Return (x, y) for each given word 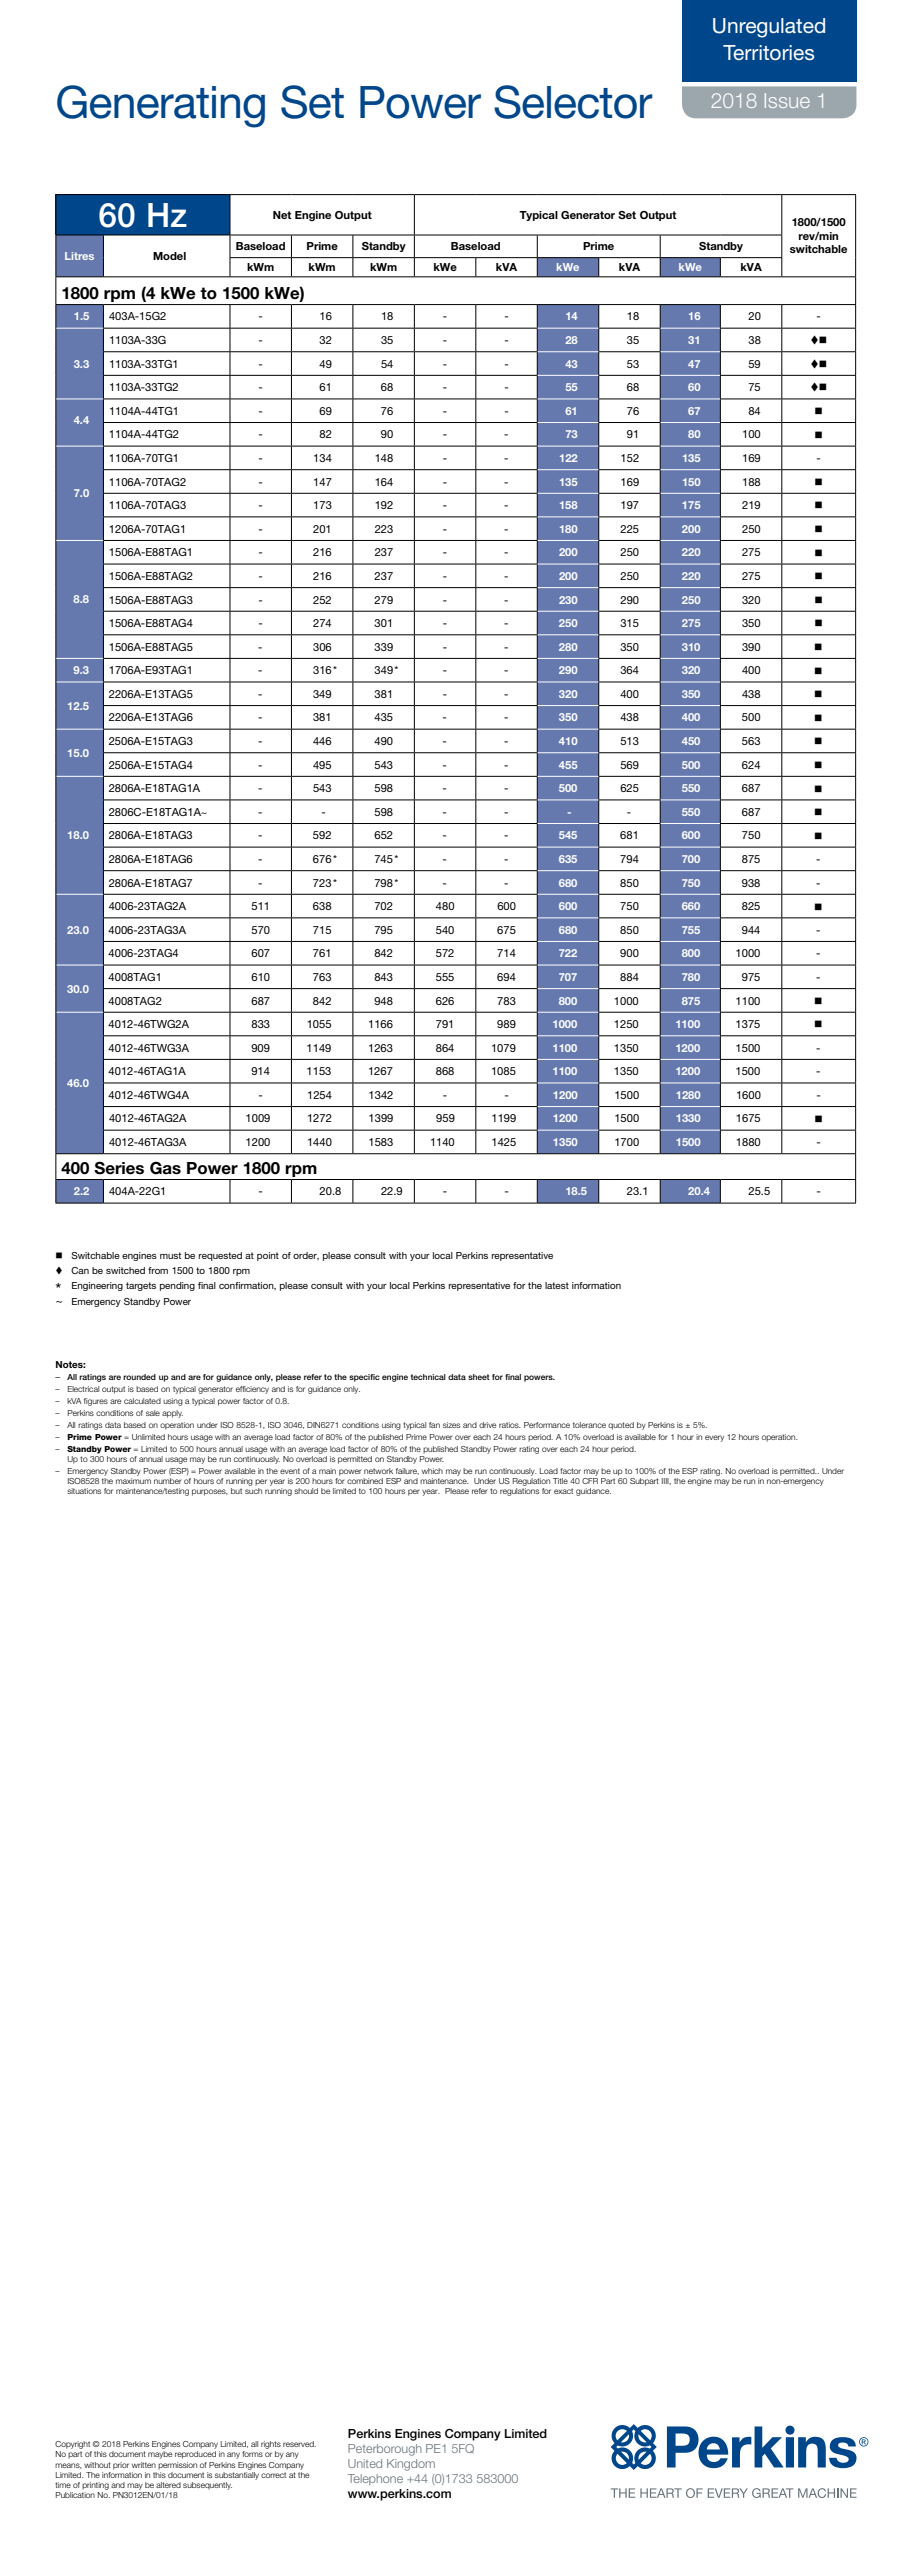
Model (169, 256)
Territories (768, 52)
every (714, 1438)
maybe (160, 2455)
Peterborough (385, 2450)
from (158, 1270)
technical (428, 1377)
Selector (573, 102)
